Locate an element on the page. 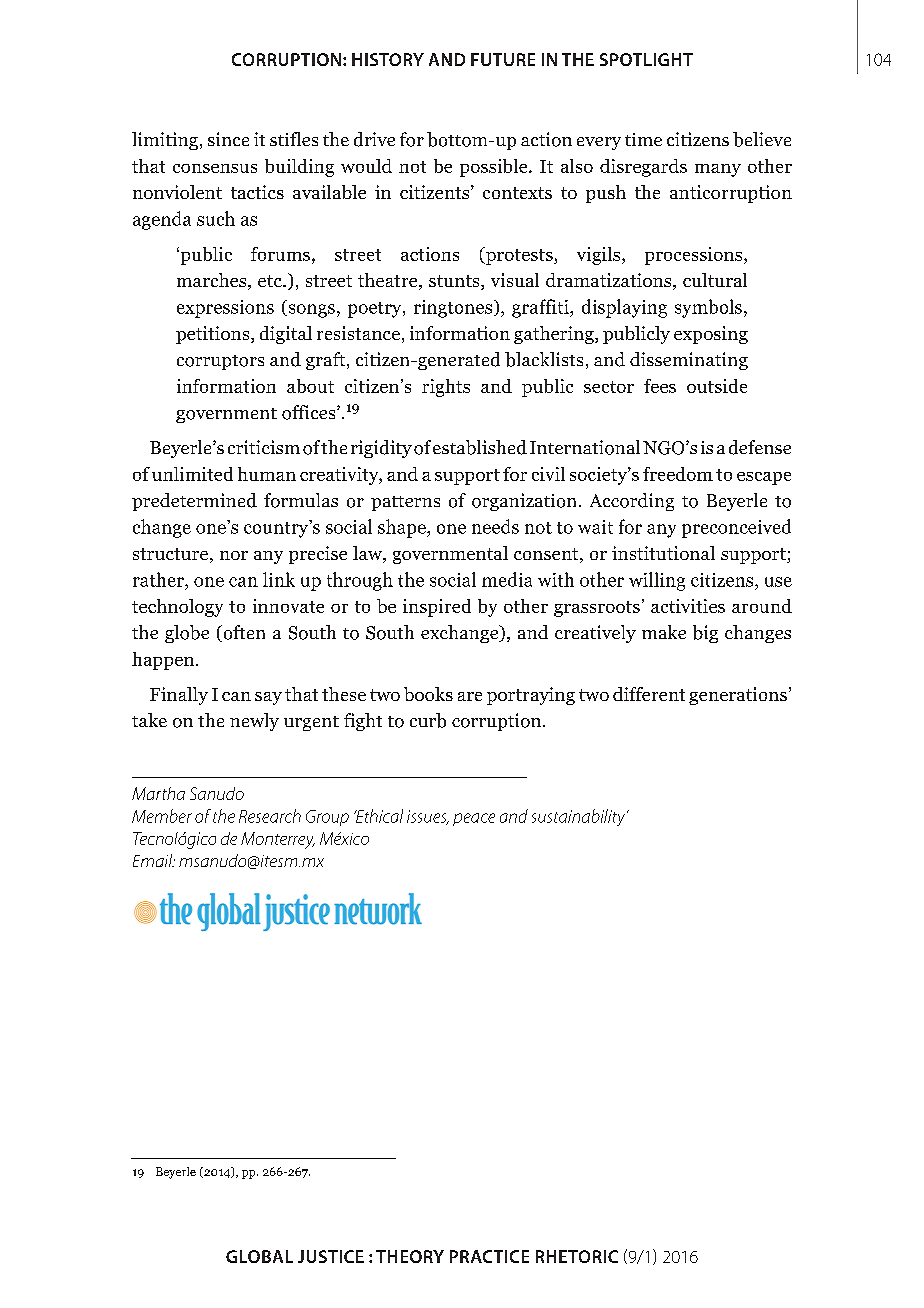 The image size is (924, 1308). petitions is located at coordinates (214, 335).
